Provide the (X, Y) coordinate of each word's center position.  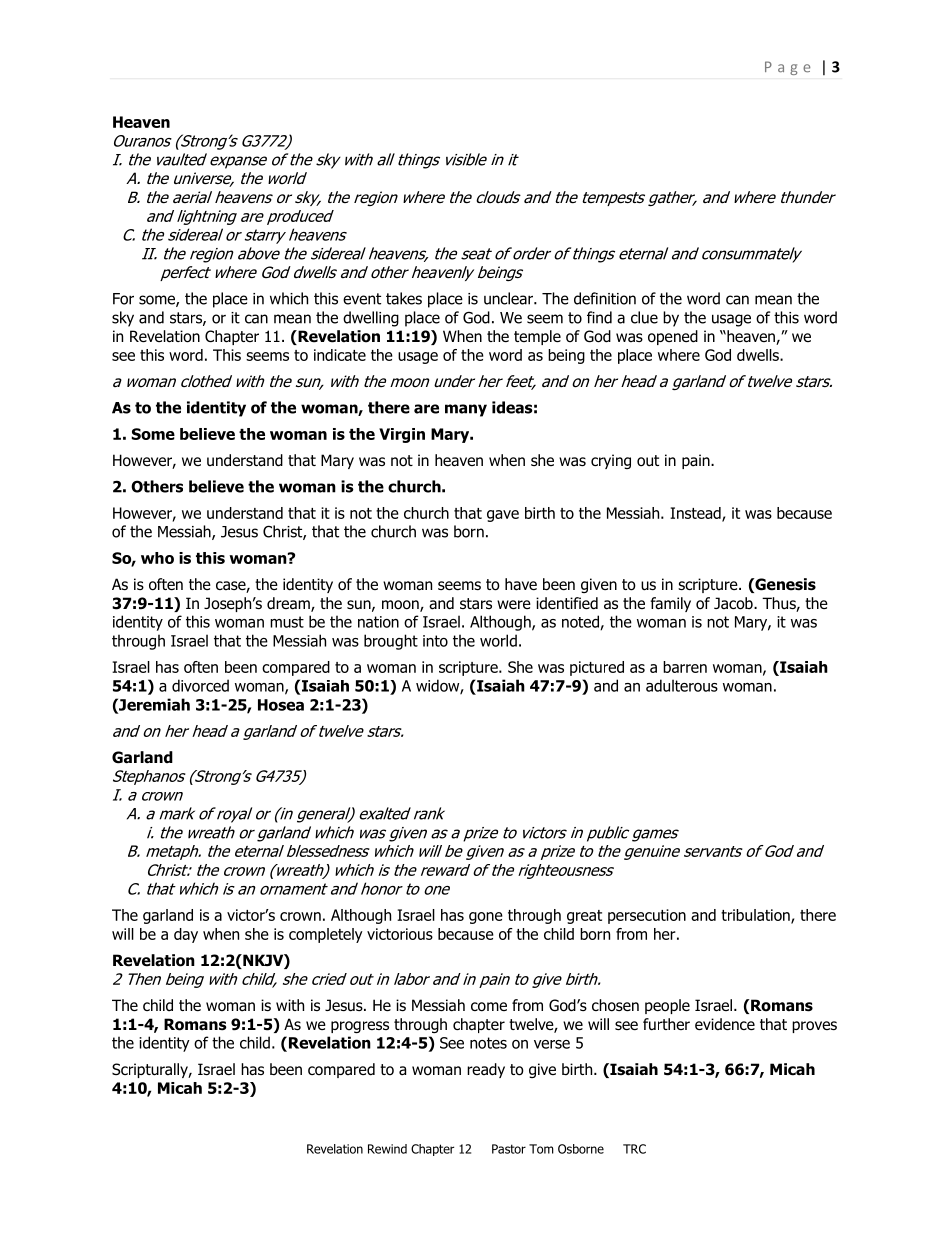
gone (486, 918)
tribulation (756, 916)
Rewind (387, 1149)
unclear (509, 298)
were (514, 604)
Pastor (509, 1149)
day (186, 935)
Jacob (734, 603)
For (123, 299)
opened (673, 337)
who (157, 558)
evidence (725, 1024)
